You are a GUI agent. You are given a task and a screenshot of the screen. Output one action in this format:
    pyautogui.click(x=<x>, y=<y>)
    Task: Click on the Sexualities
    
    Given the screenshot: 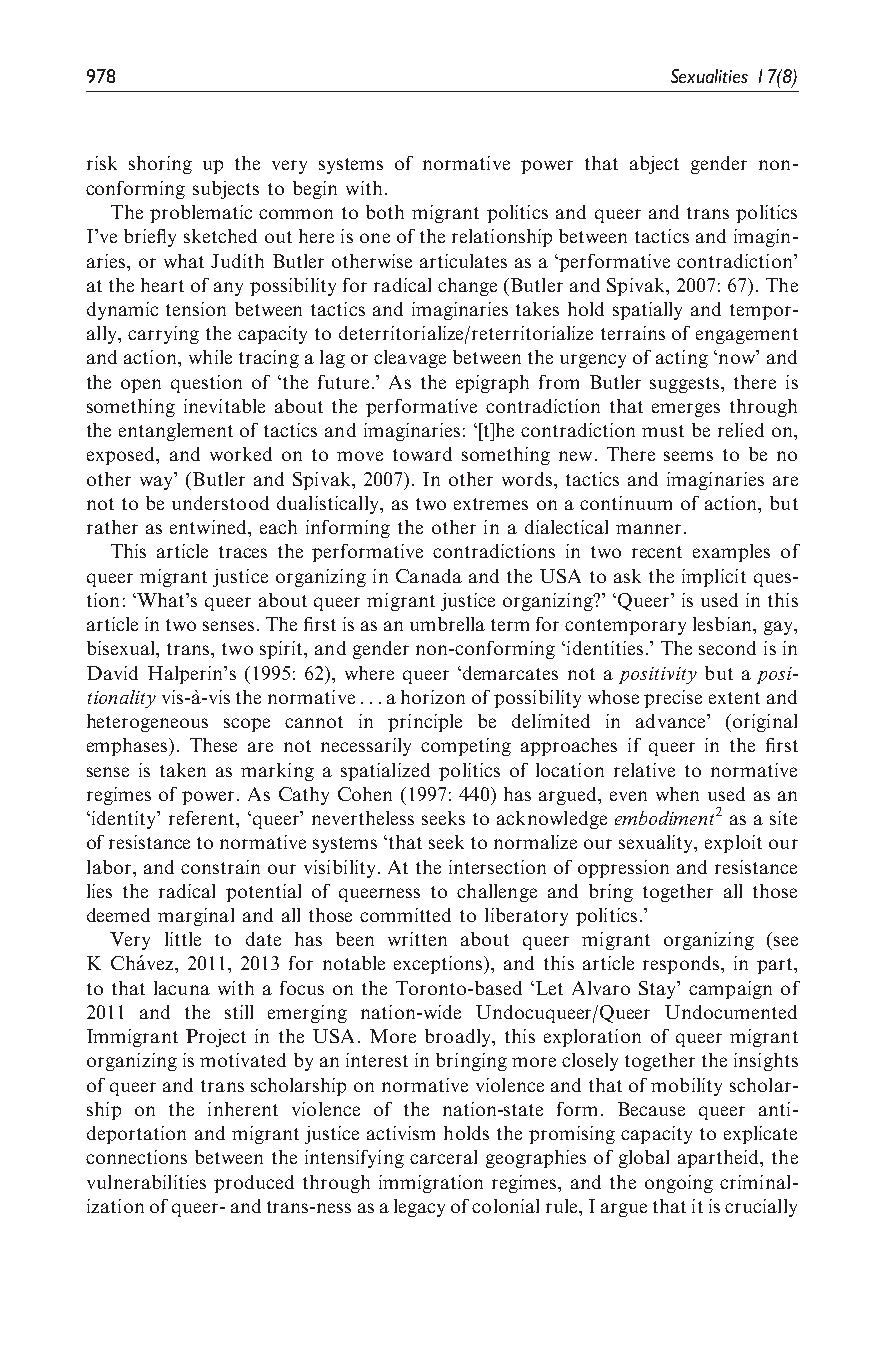 What is the action you would take?
    pyautogui.click(x=709, y=76)
